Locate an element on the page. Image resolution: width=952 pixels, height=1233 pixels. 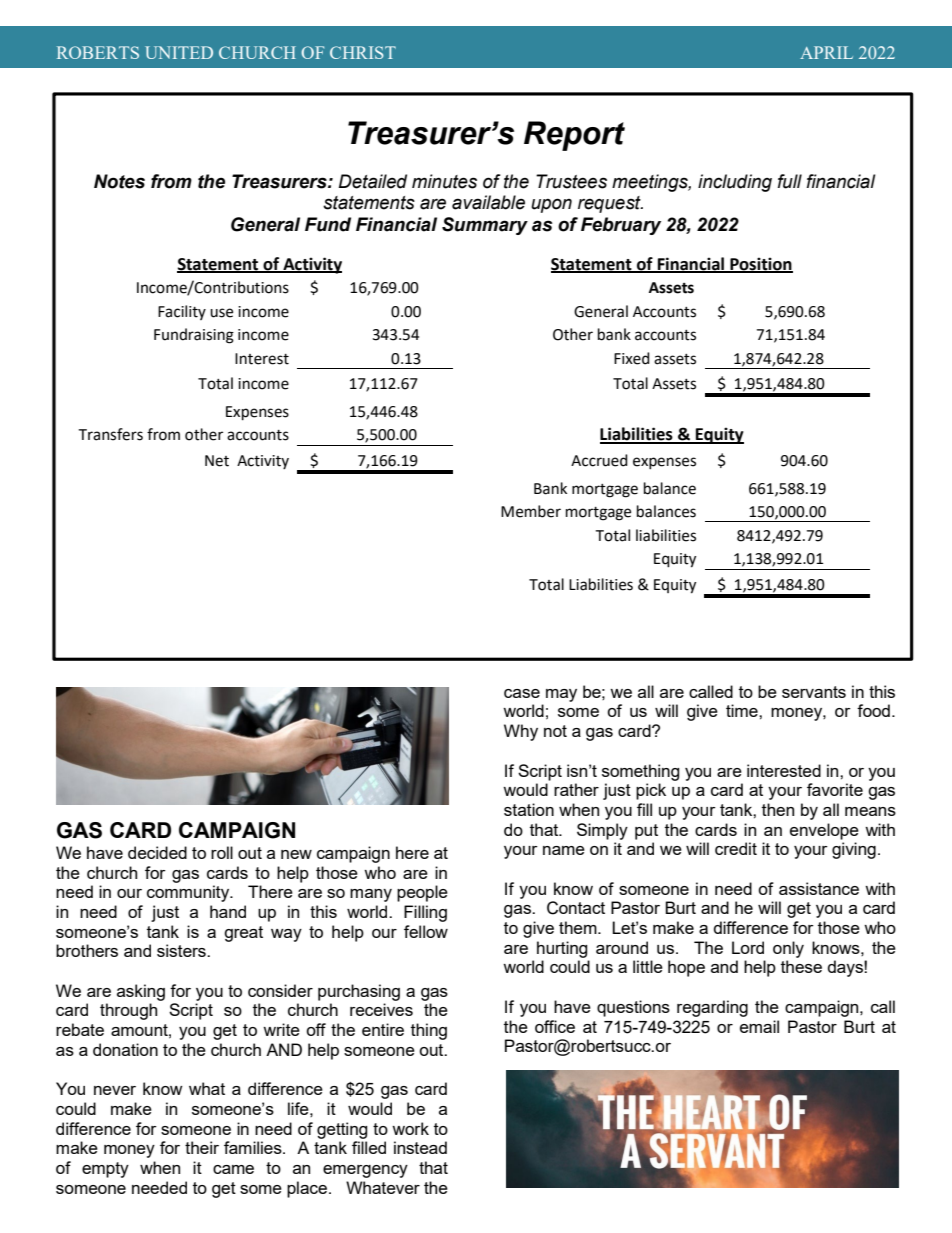
people is located at coordinates (422, 893).
